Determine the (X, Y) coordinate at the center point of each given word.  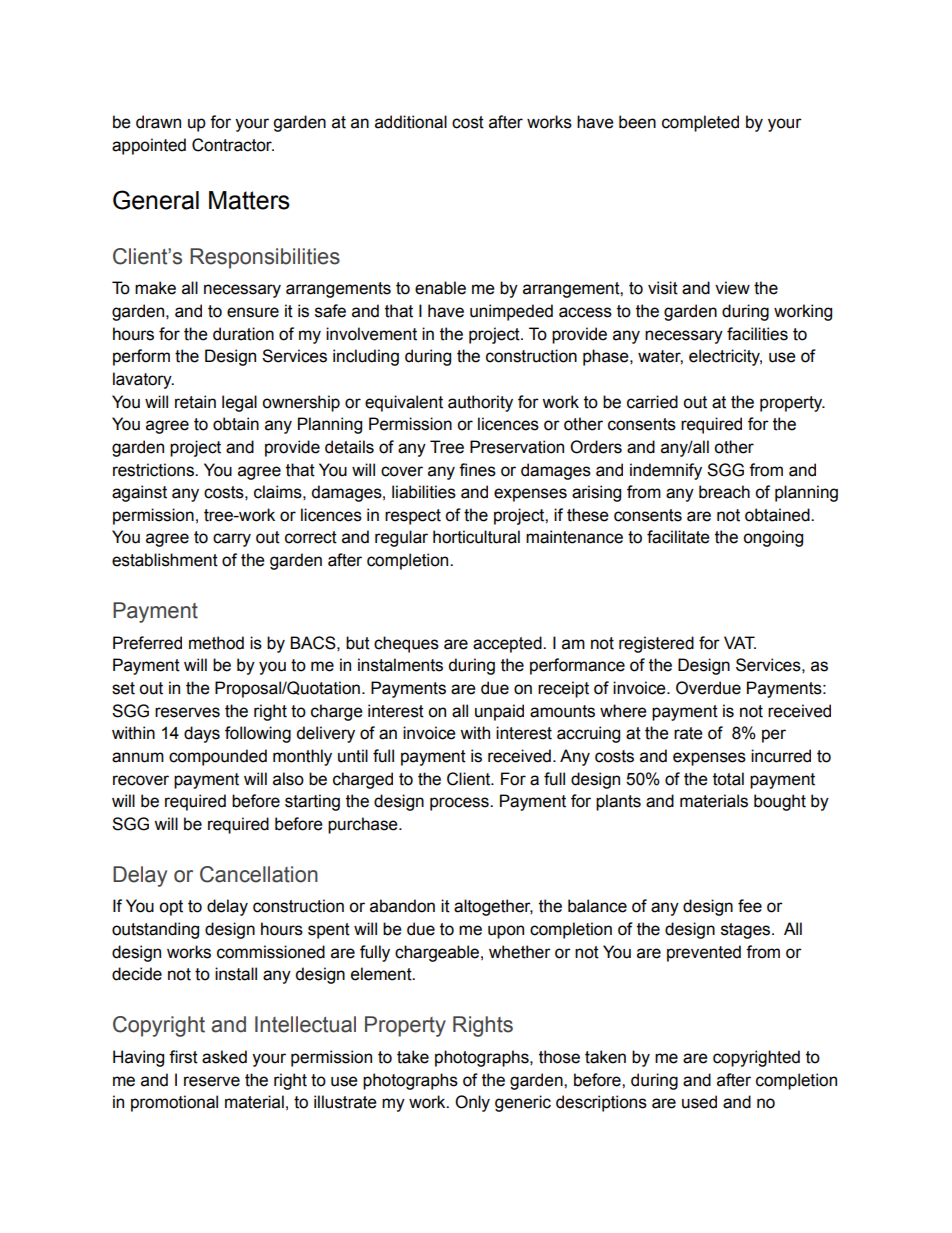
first (183, 1057)
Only (472, 1103)
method (216, 643)
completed (700, 123)
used (699, 1102)
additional (411, 122)
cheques (406, 644)
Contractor (233, 145)
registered (656, 644)
